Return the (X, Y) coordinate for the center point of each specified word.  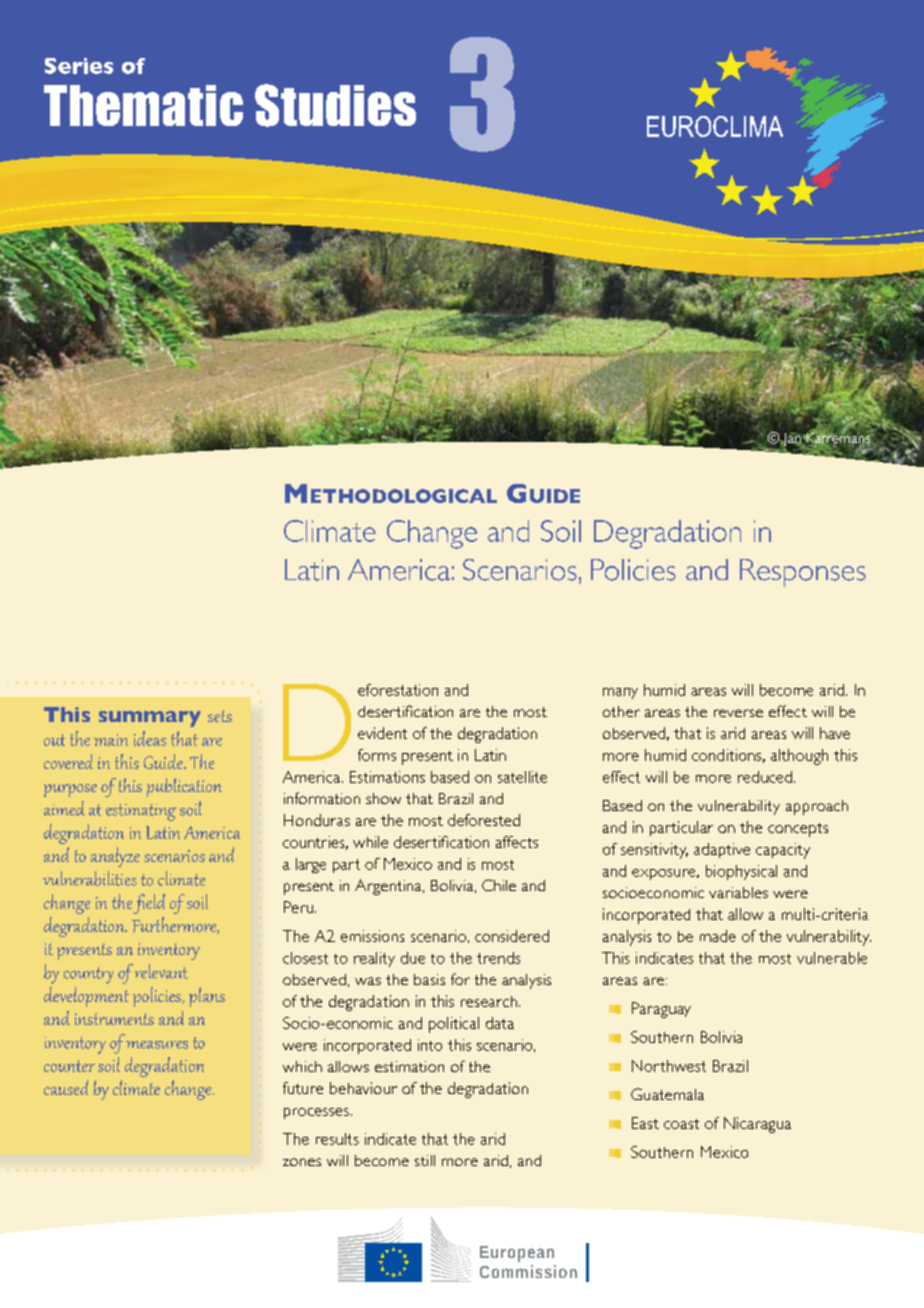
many (620, 693)
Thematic (143, 105)
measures (157, 1045)
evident (382, 733)
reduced (765, 777)
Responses (803, 573)
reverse (738, 713)
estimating (141, 812)
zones (302, 1162)
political (454, 1025)
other (621, 711)
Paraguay (661, 1010)
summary (150, 719)
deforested (484, 820)
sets (220, 716)
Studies (335, 105)
